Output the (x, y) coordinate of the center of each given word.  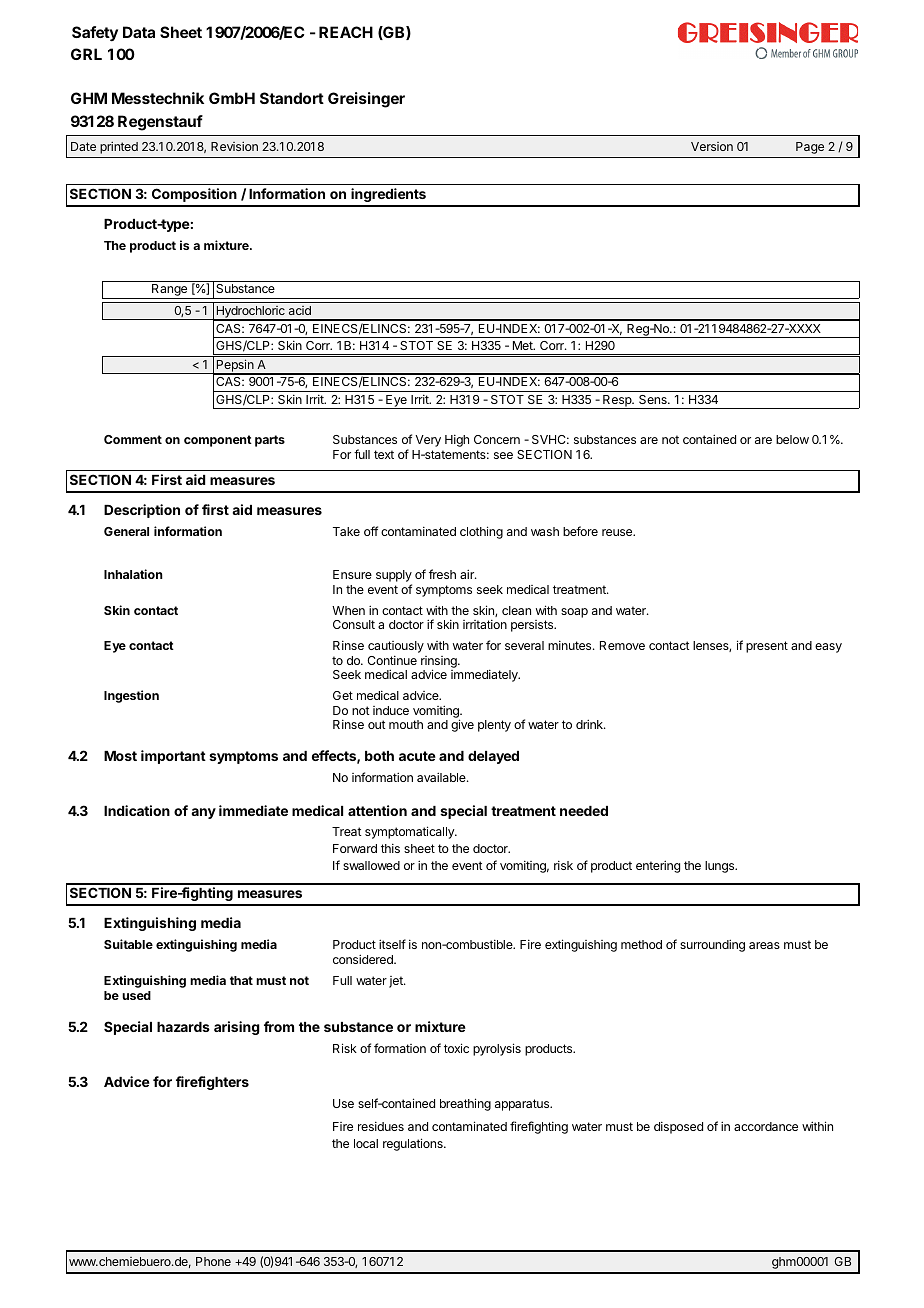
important (173, 757)
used (136, 995)
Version (712, 146)
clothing (481, 532)
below (792, 439)
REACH (346, 32)
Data (139, 32)
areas (764, 945)
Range (170, 291)
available (442, 777)
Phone (213, 1261)
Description (142, 511)
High (457, 440)
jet (397, 982)
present (767, 647)
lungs (720, 867)
